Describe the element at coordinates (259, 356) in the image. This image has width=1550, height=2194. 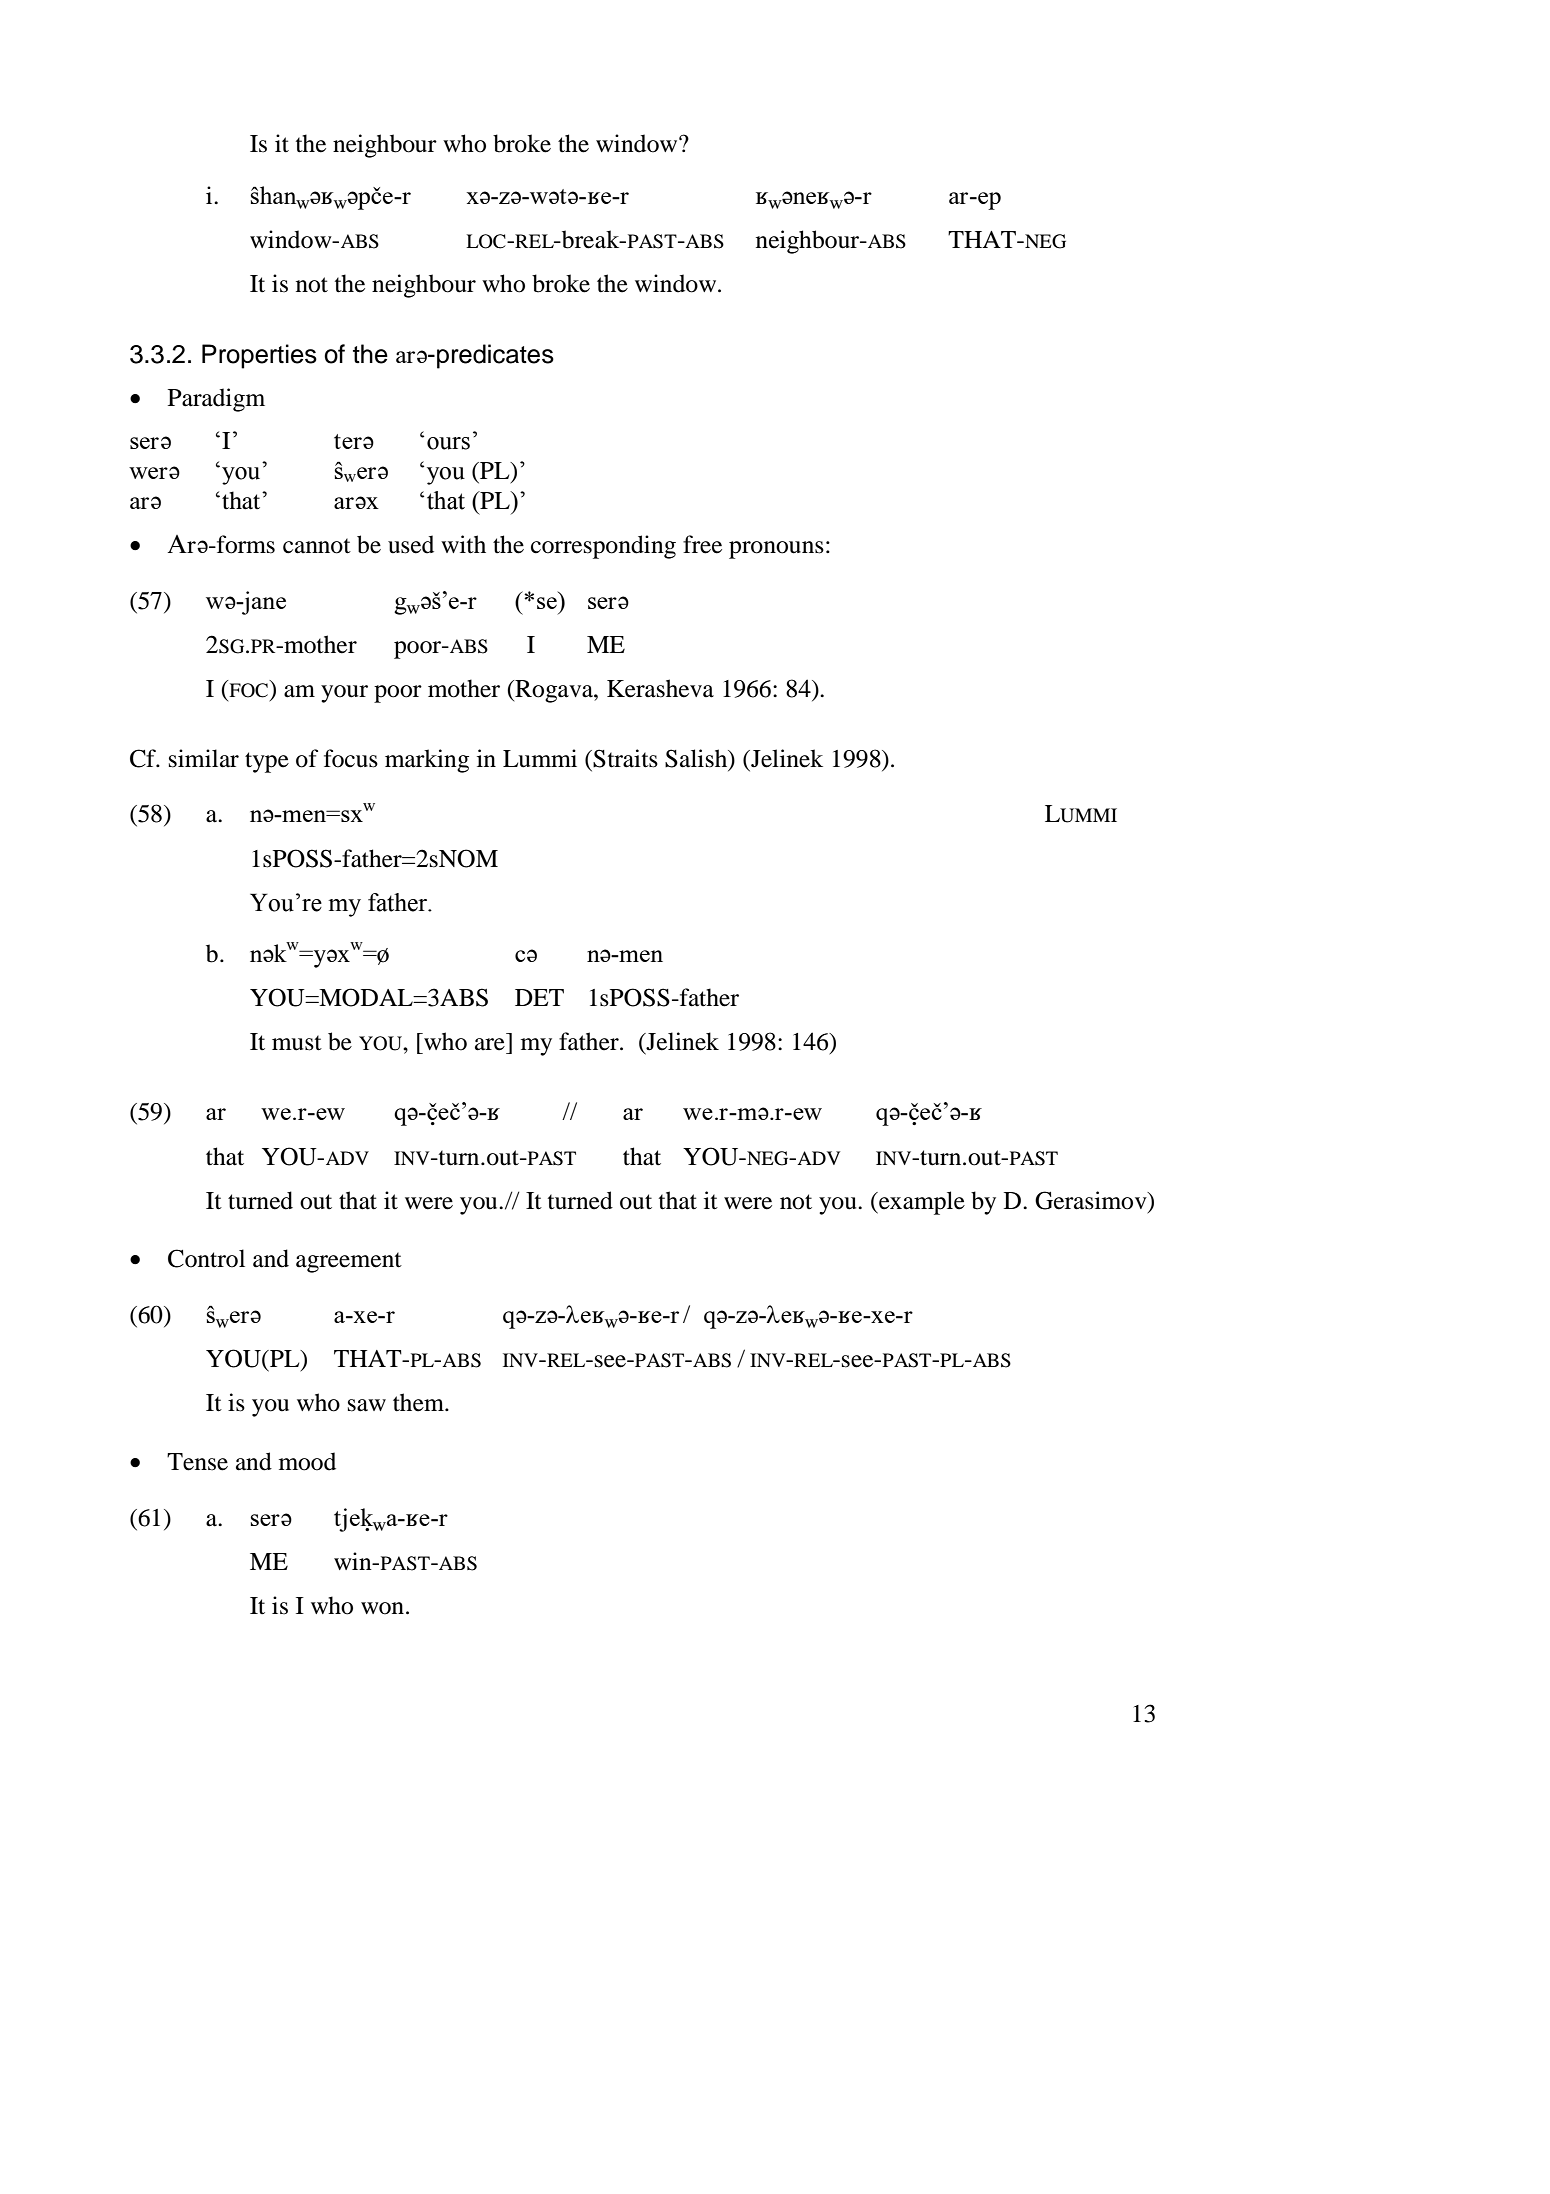
I see `Properties` at that location.
